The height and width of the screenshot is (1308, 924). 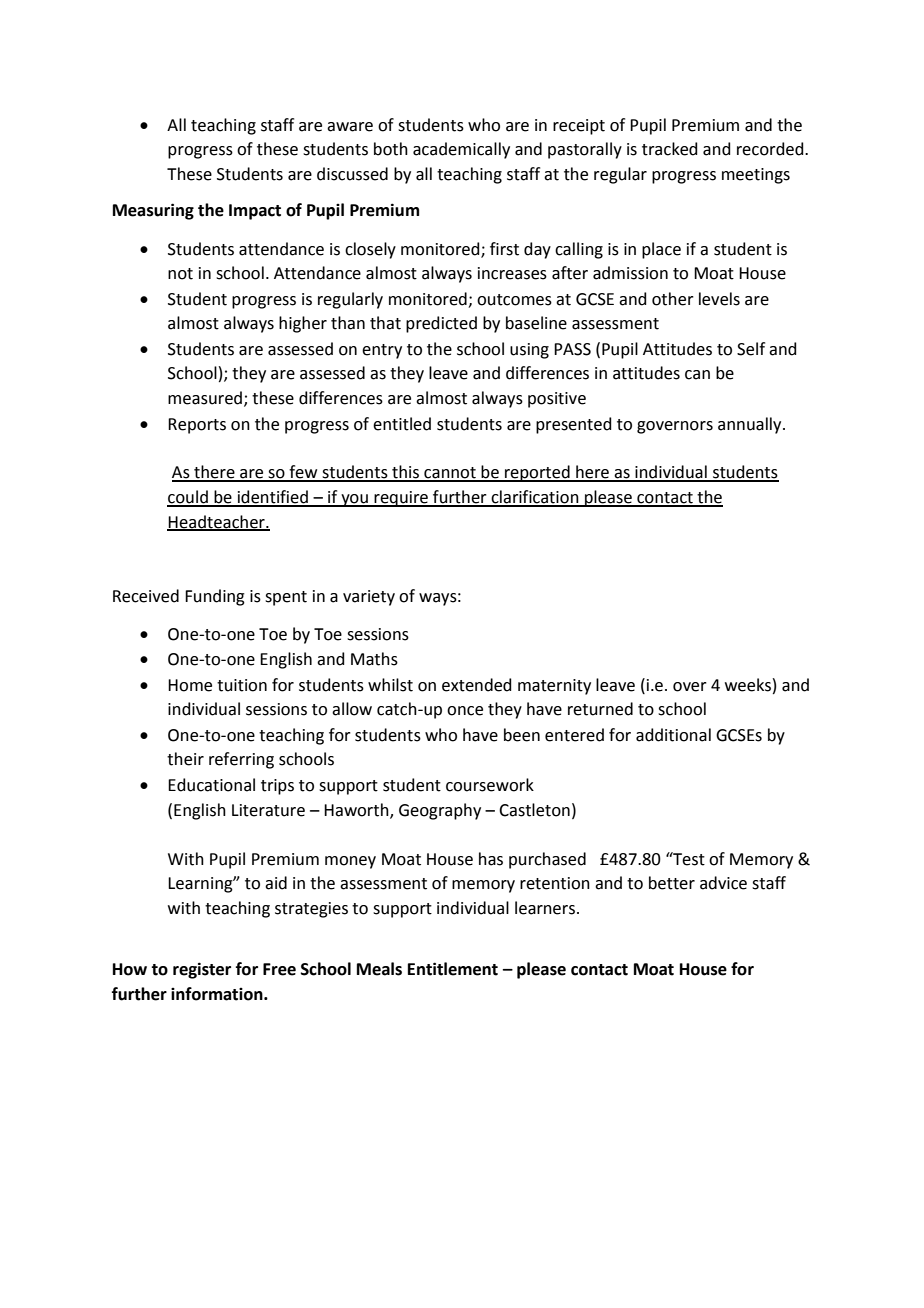 What do you see at coordinates (453, 969) in the screenshot?
I see `Entitlement` at bounding box center [453, 969].
